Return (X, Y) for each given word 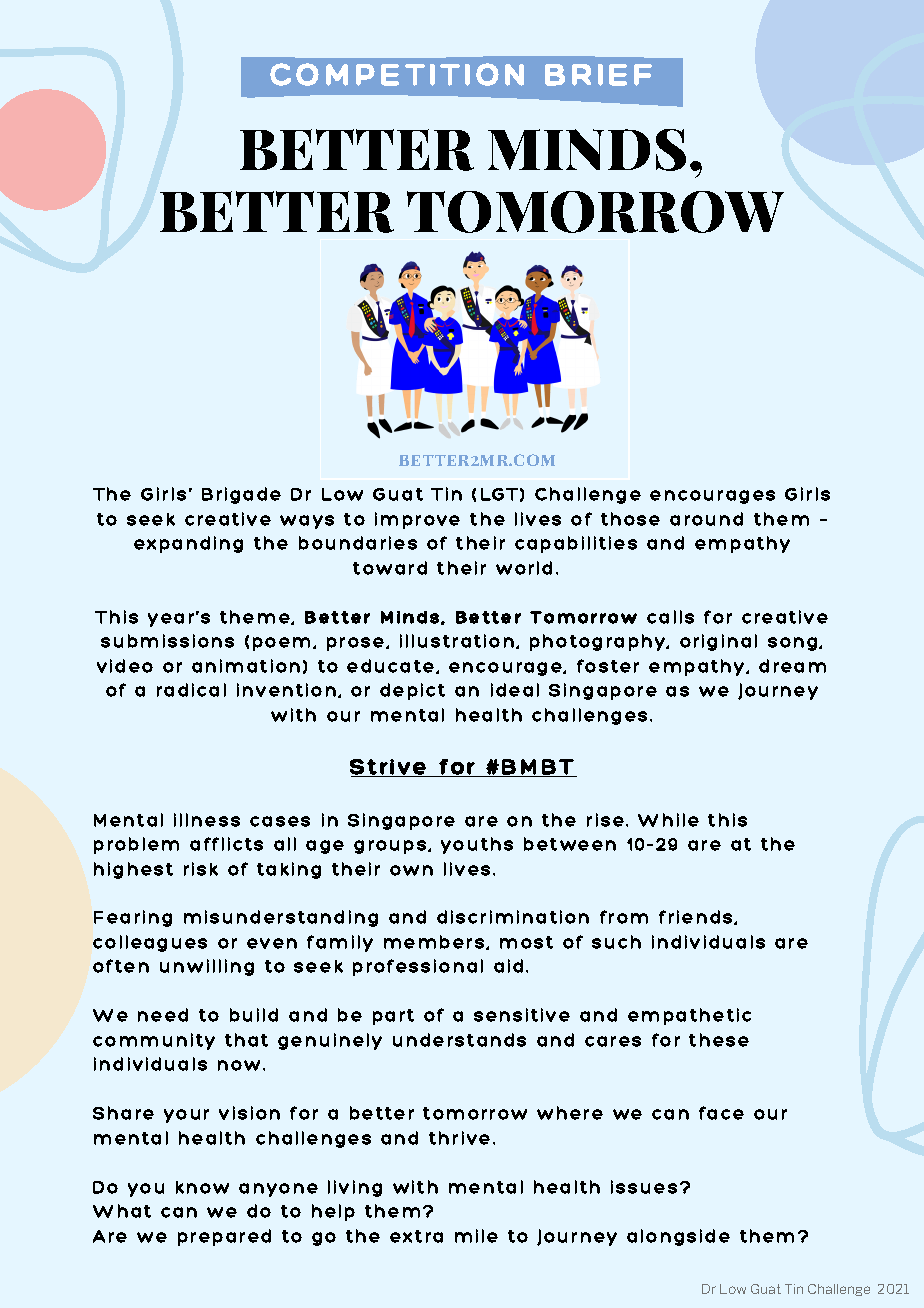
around (706, 519)
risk (201, 869)
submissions (167, 641)
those (630, 519)
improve (417, 520)
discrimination (513, 917)
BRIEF (598, 75)
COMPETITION (397, 74)
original (718, 642)
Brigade (241, 495)
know (202, 1187)
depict (412, 691)
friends (697, 917)
